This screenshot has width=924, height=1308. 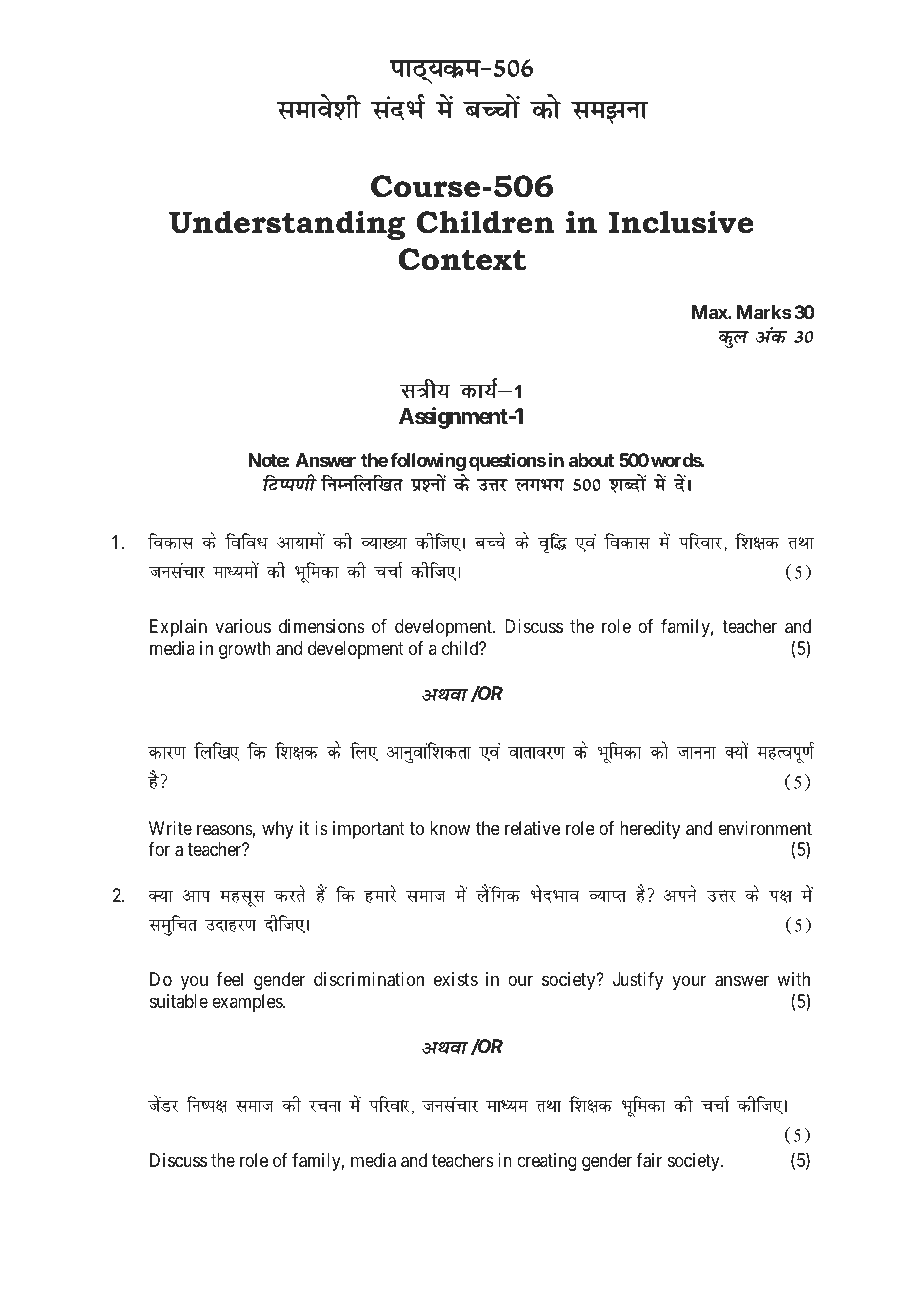 What do you see at coordinates (591, 460) in the screenshot?
I see `about` at bounding box center [591, 460].
